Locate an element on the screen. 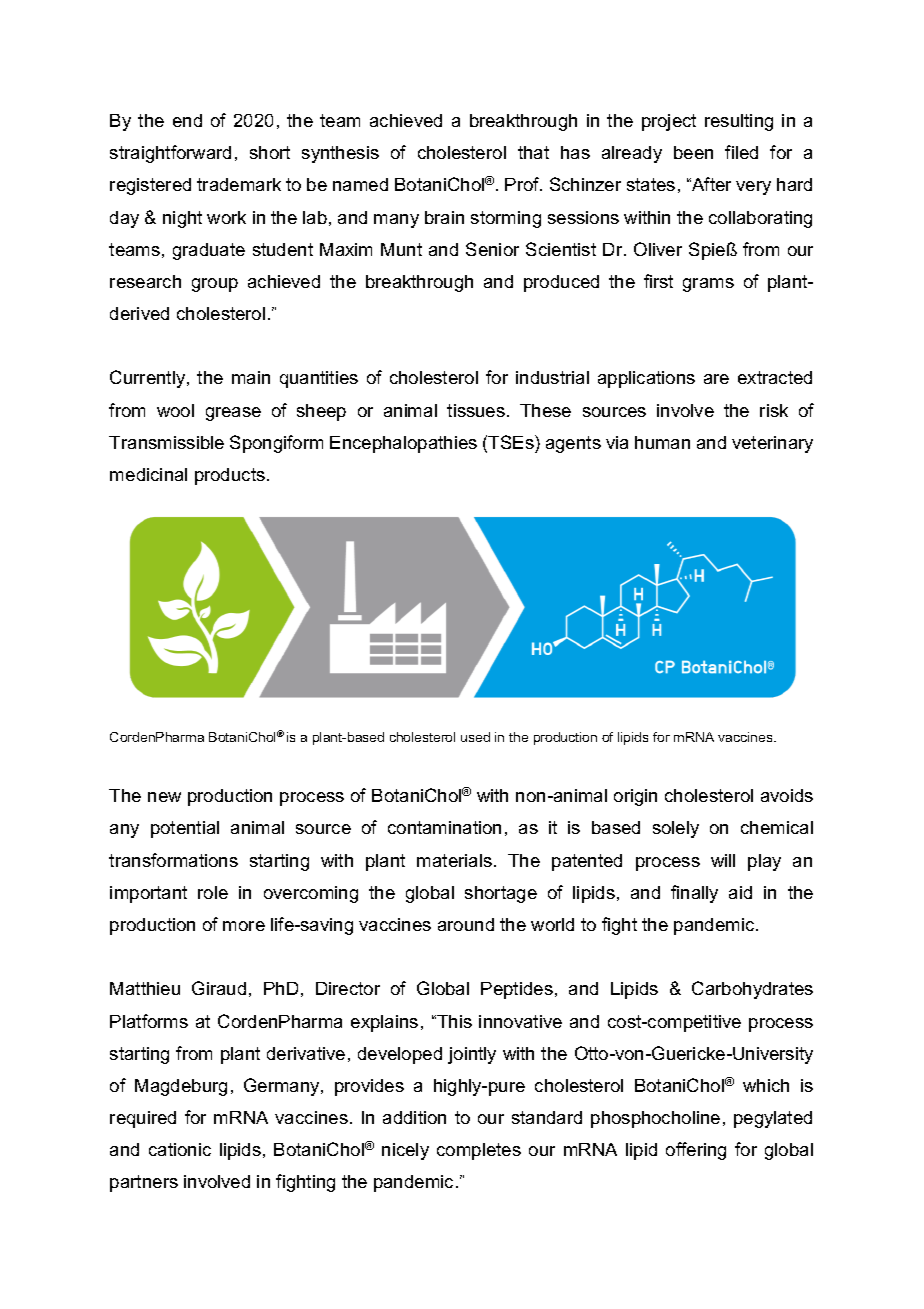  avoids is located at coordinates (787, 795).
